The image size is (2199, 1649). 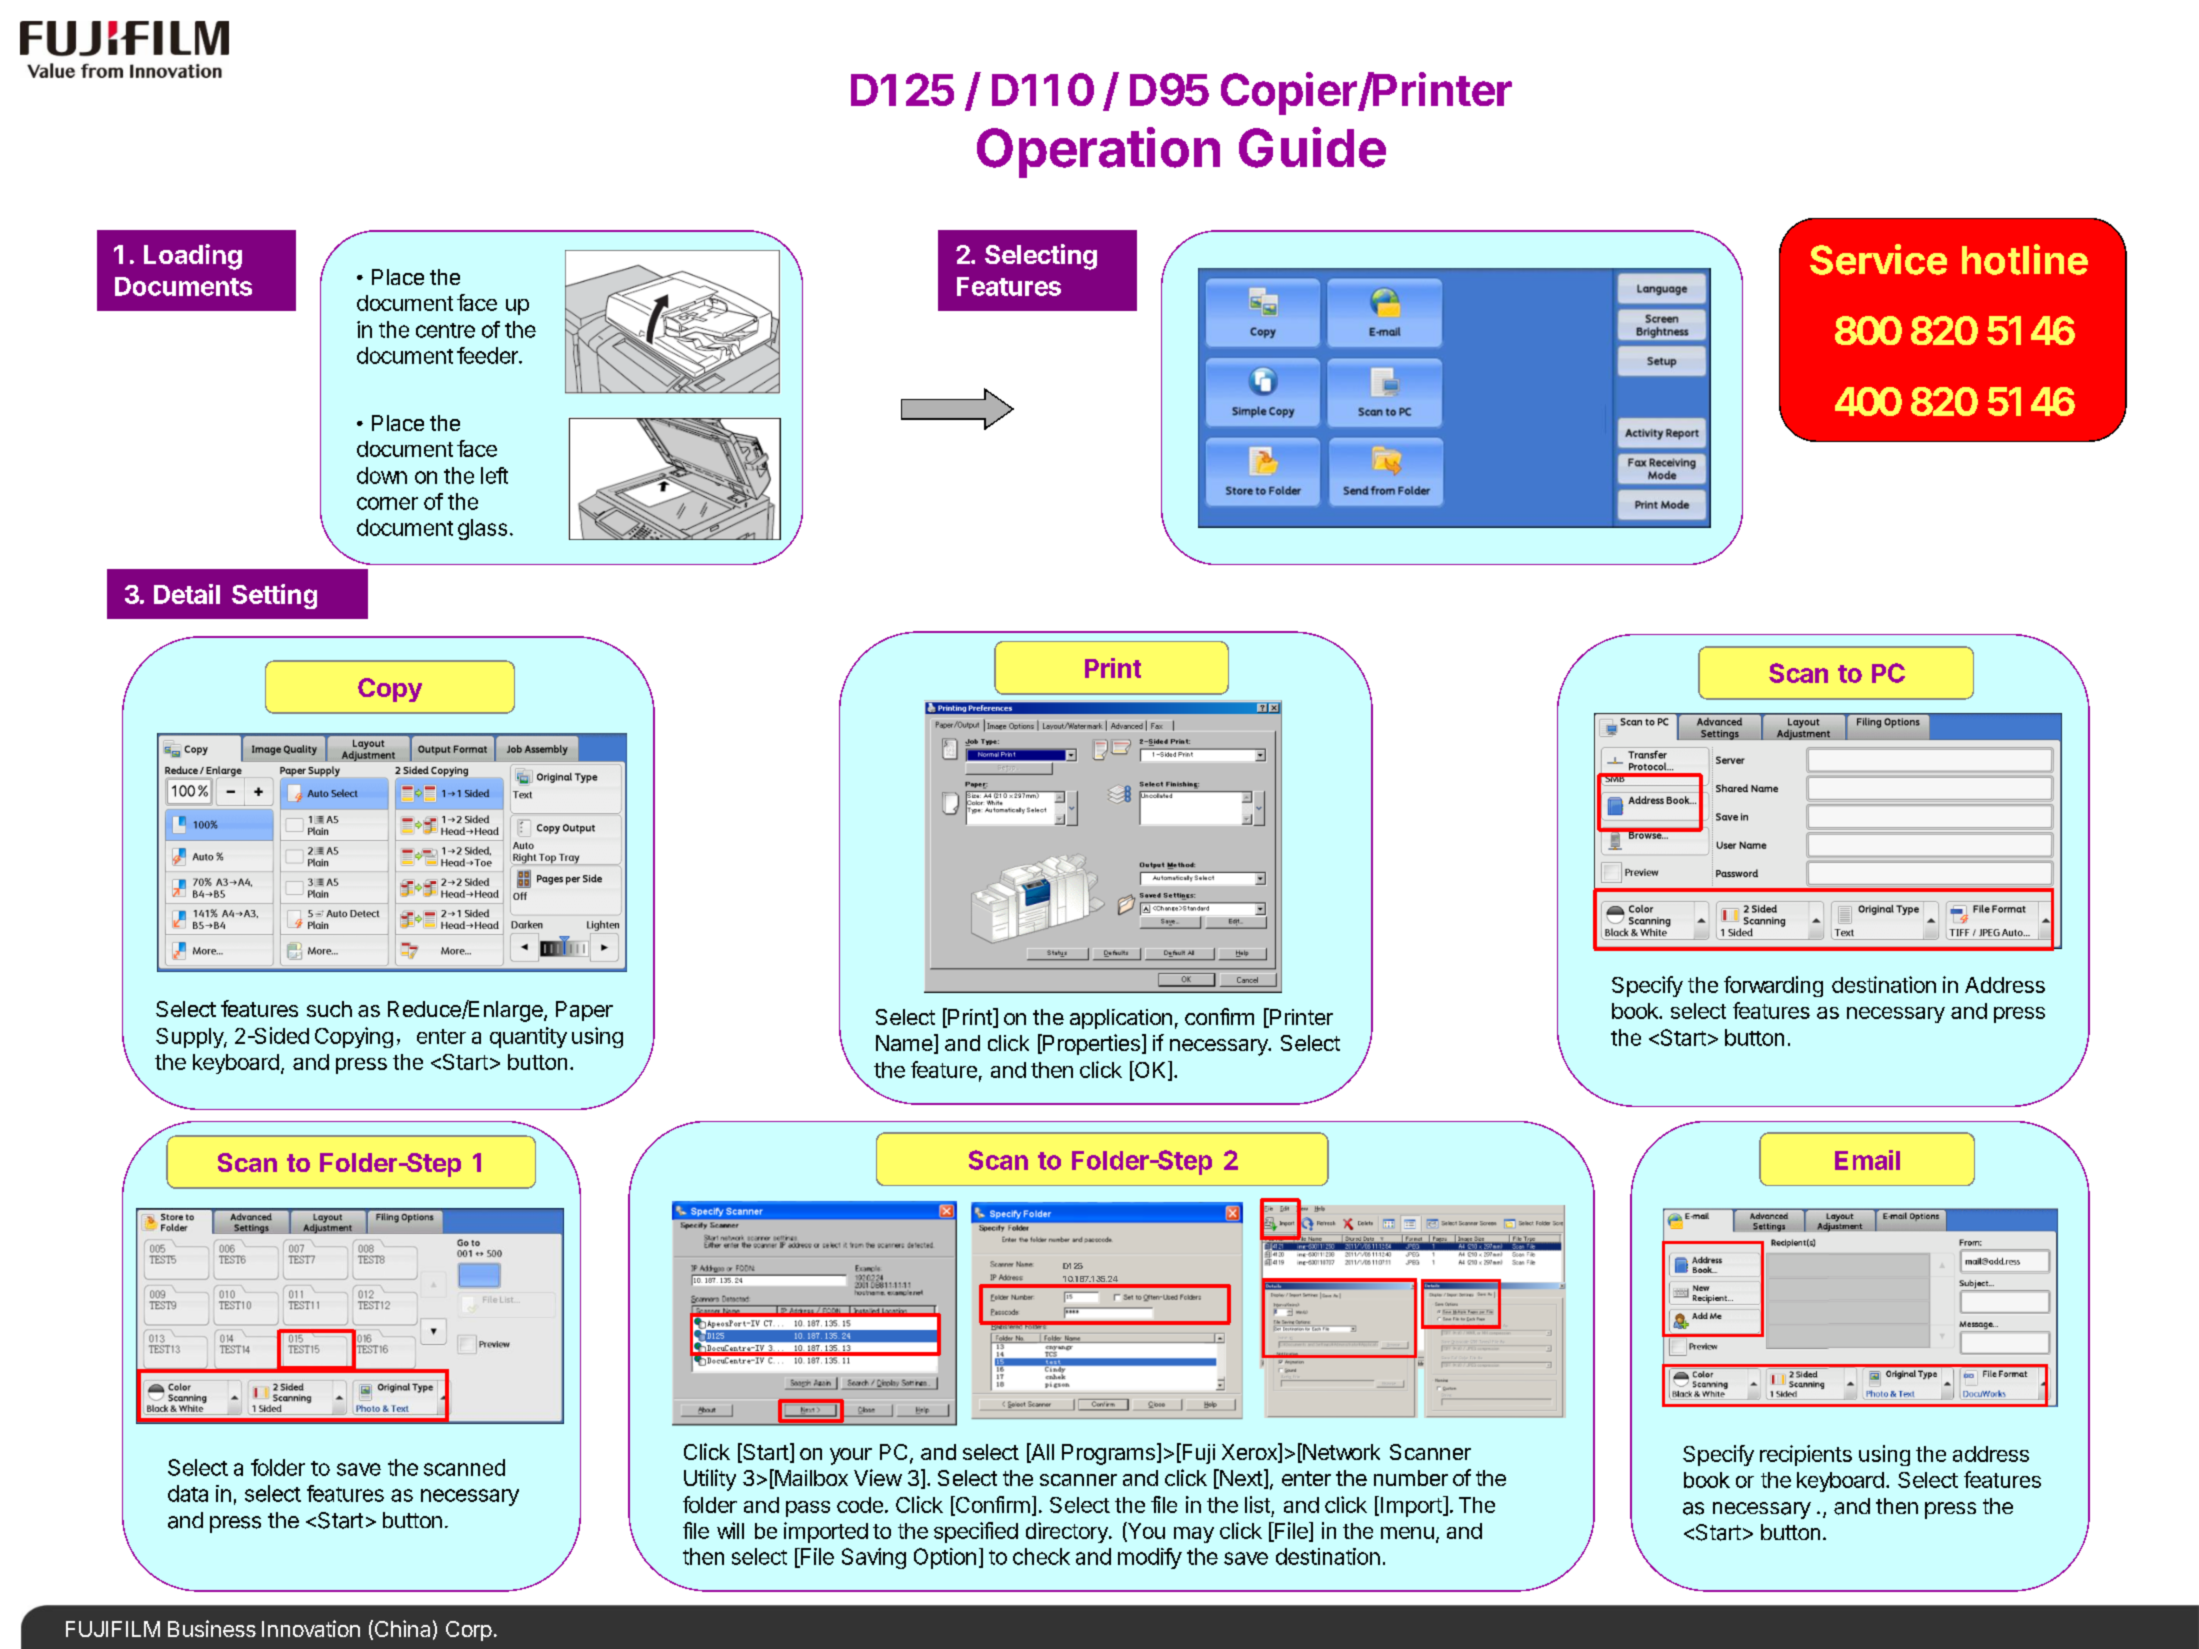 I want to click on Loading, so click(x=193, y=257).
